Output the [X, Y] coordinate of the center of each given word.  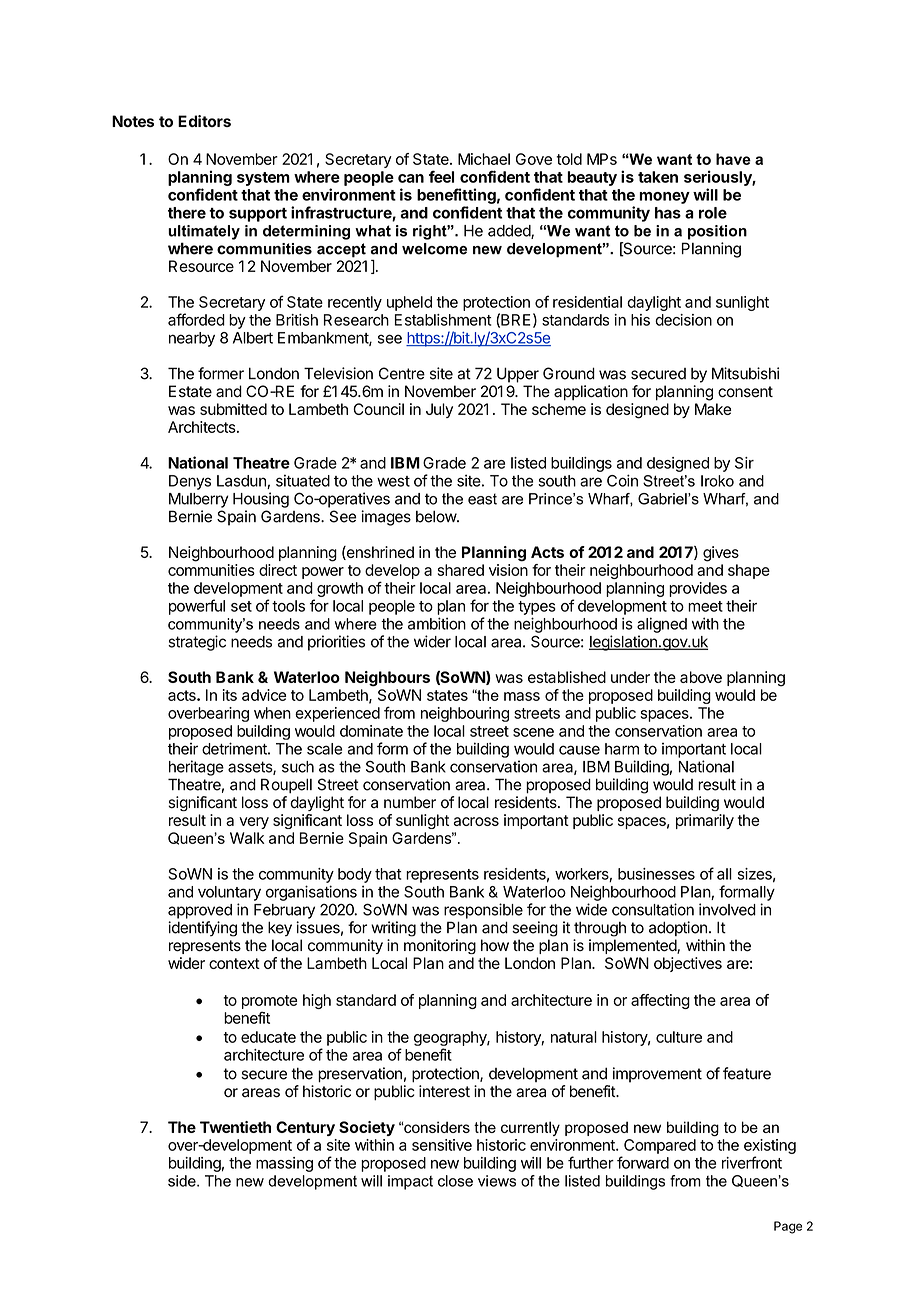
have [733, 159]
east [482, 499]
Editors [204, 121]
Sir [744, 463]
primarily [705, 821]
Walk [247, 838]
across [476, 821]
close [455, 1181]
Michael [484, 159]
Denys [190, 482]
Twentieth [235, 1127]
